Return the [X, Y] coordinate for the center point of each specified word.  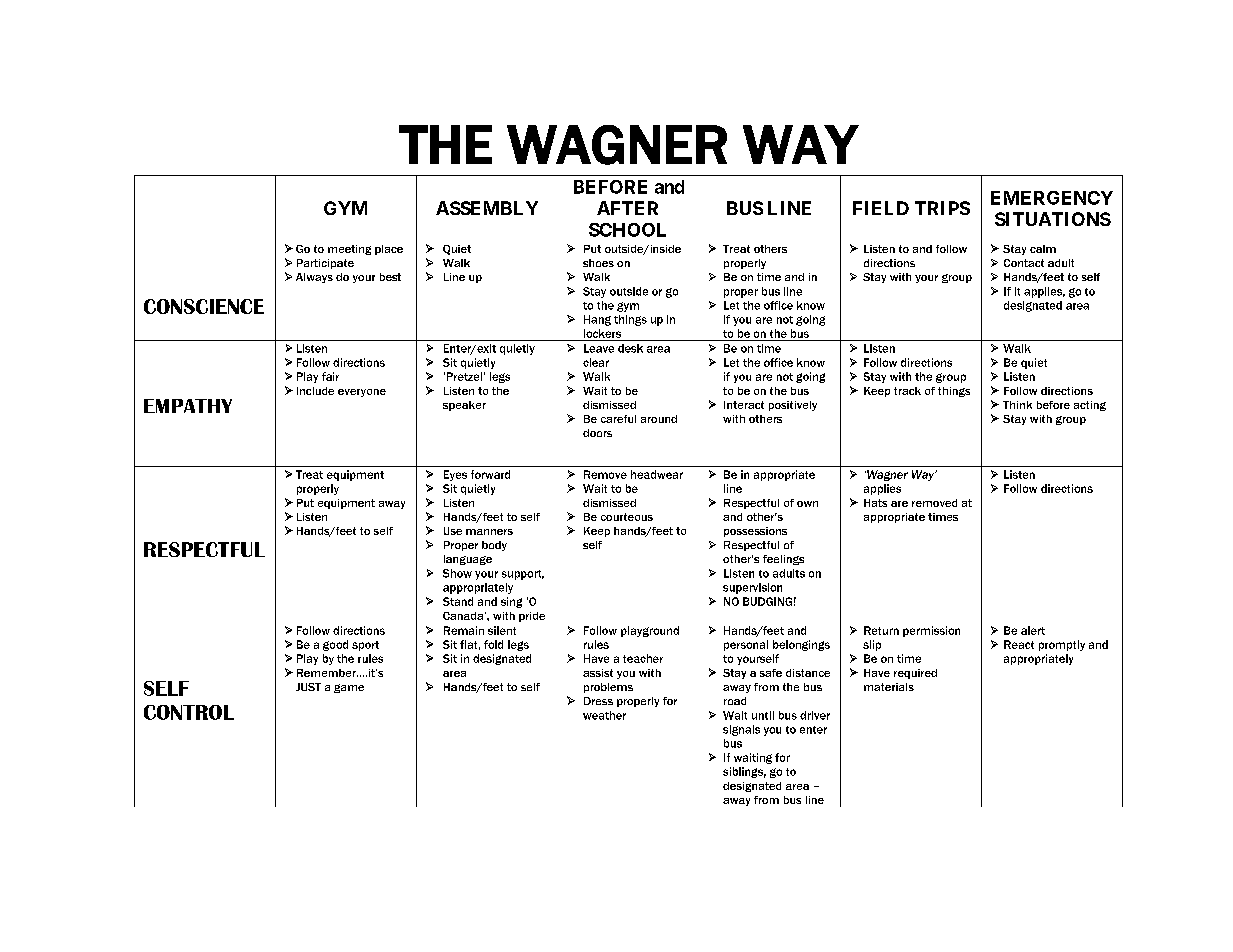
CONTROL [189, 712]
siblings [744, 772]
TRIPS [942, 208]
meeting [349, 250]
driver [815, 715]
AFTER [627, 208]
